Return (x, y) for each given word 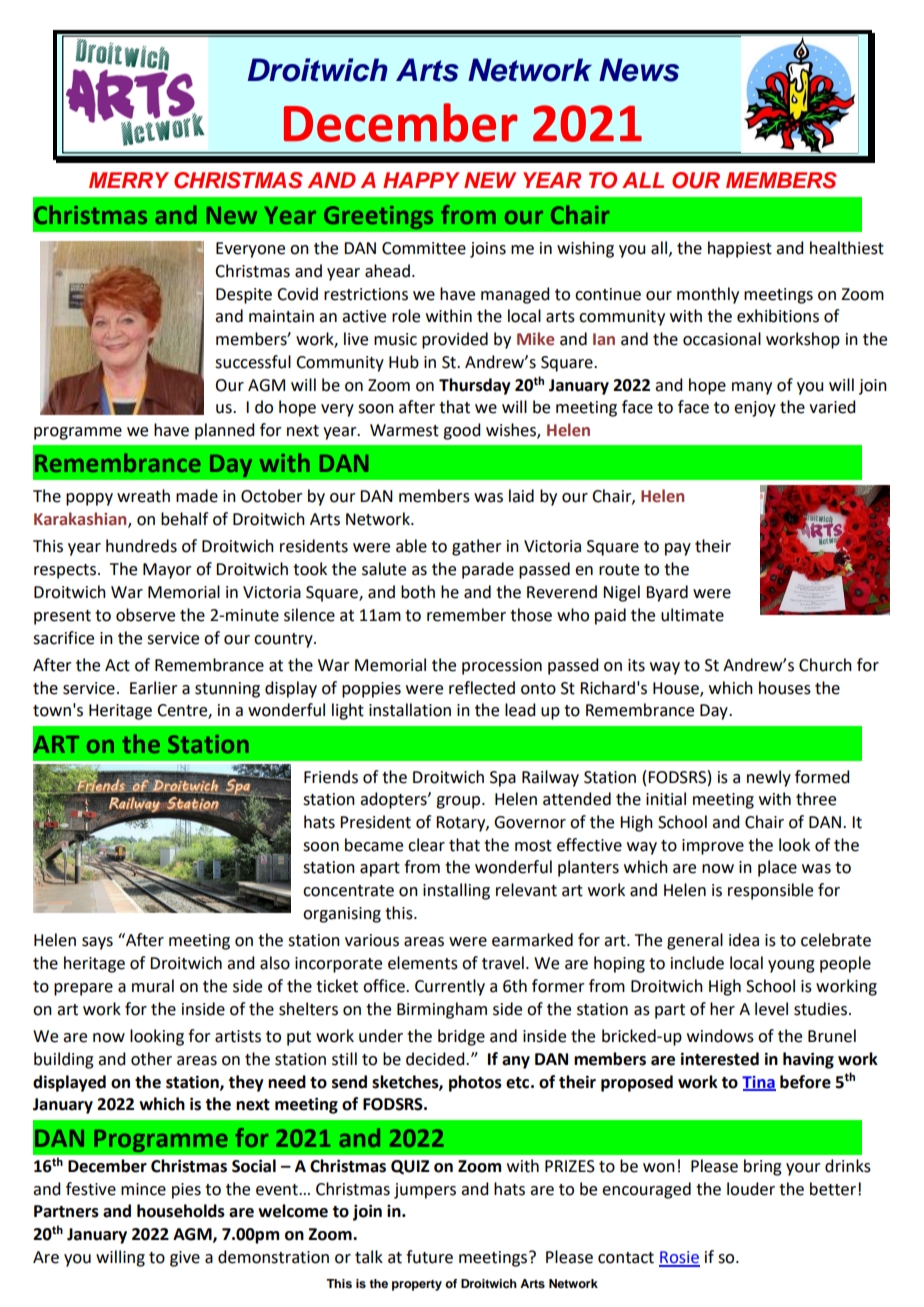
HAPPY (421, 180)
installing (456, 891)
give (185, 1259)
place (777, 868)
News (639, 70)
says (97, 943)
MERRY (129, 180)
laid (521, 496)
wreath (143, 496)
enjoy (755, 409)
